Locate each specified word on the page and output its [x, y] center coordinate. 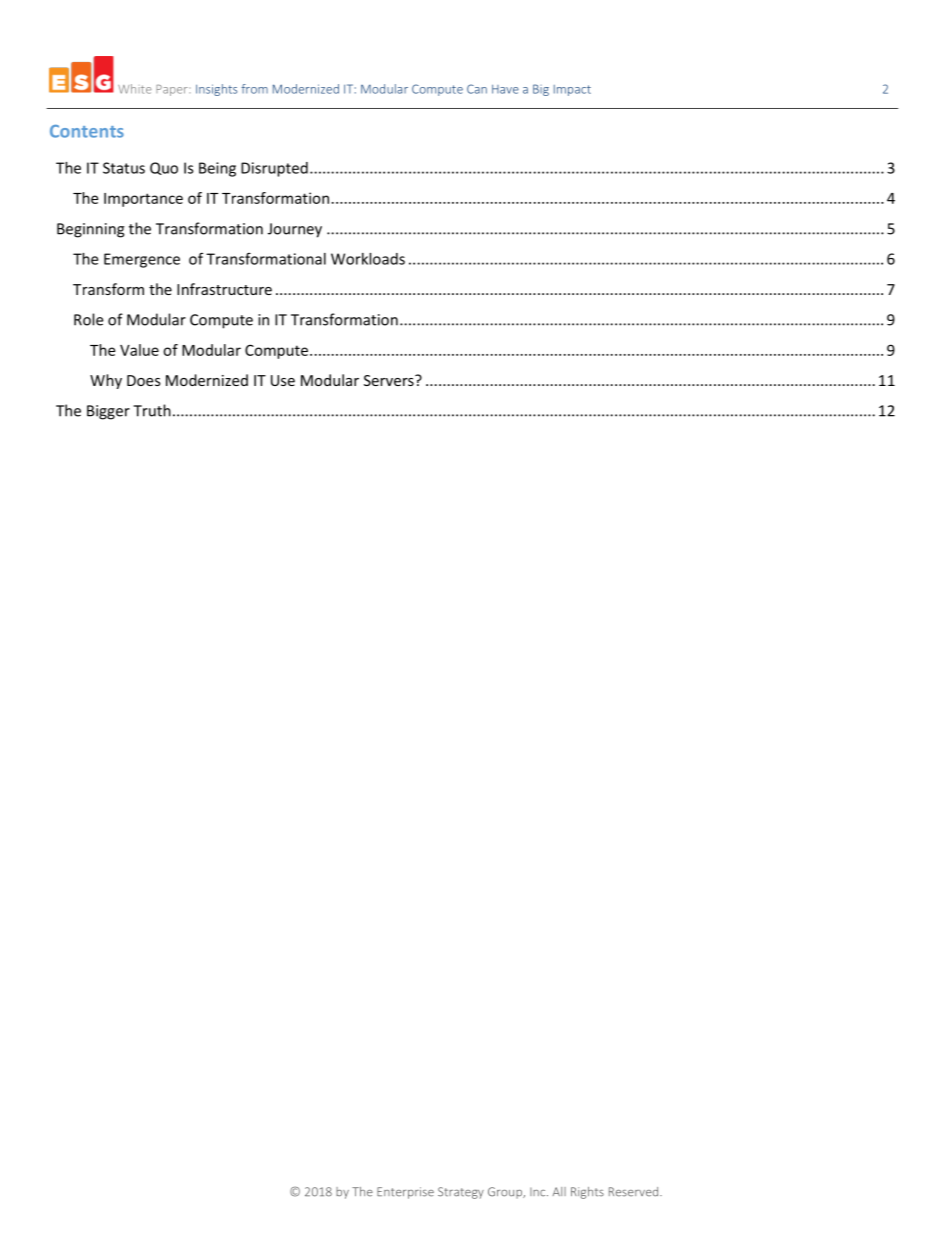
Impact [572, 90]
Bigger [108, 412]
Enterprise [405, 1193]
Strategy [461, 1193]
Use [283, 380]
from [254, 89]
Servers [390, 380]
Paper [173, 90]
